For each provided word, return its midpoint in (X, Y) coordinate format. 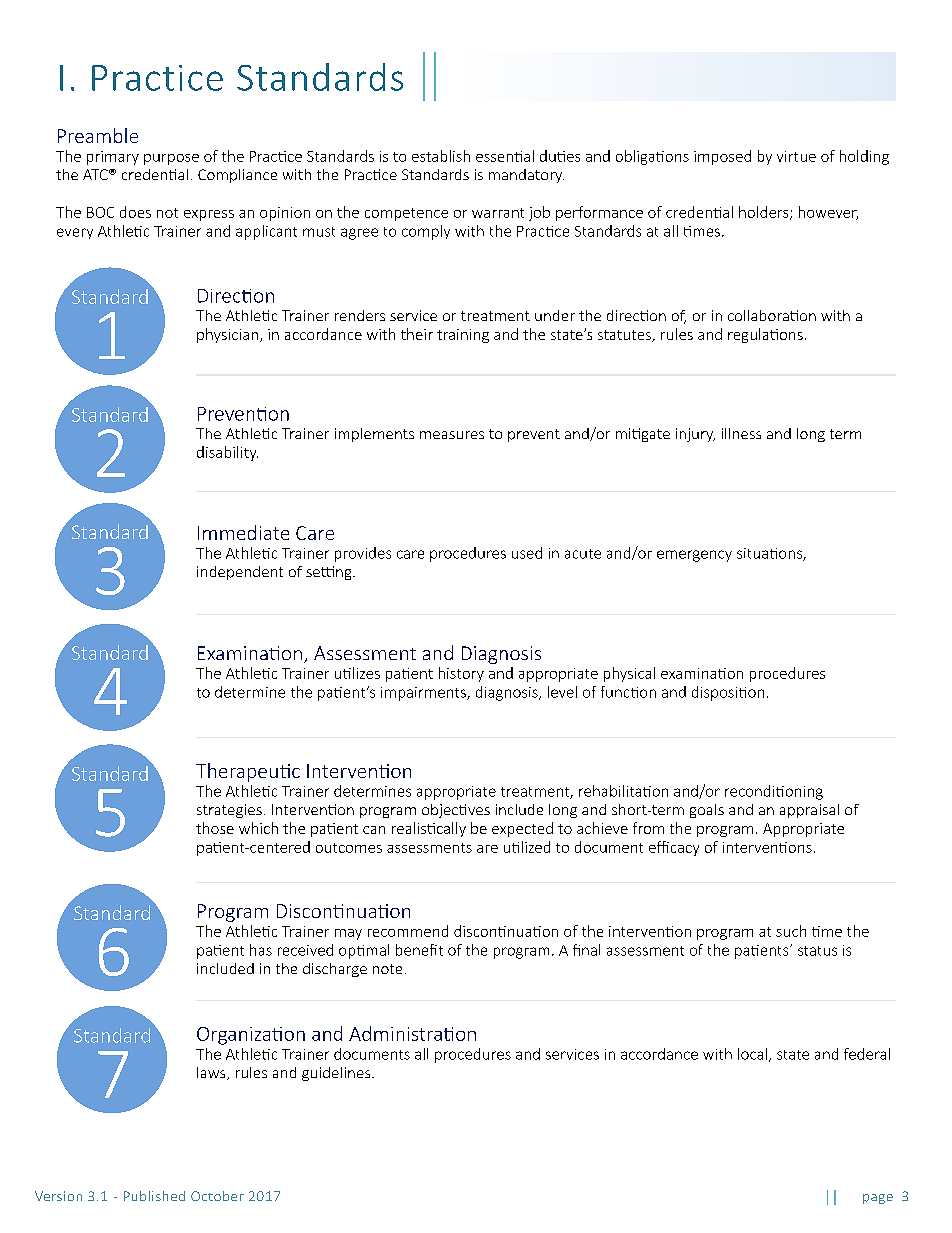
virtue (796, 156)
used (527, 553)
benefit (419, 950)
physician (227, 335)
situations (770, 554)
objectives (456, 811)
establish (441, 156)
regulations (765, 335)
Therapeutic (248, 772)
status (817, 951)
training (463, 336)
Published (154, 1196)
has (261, 950)
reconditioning (774, 792)
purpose (171, 159)
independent (240, 573)
